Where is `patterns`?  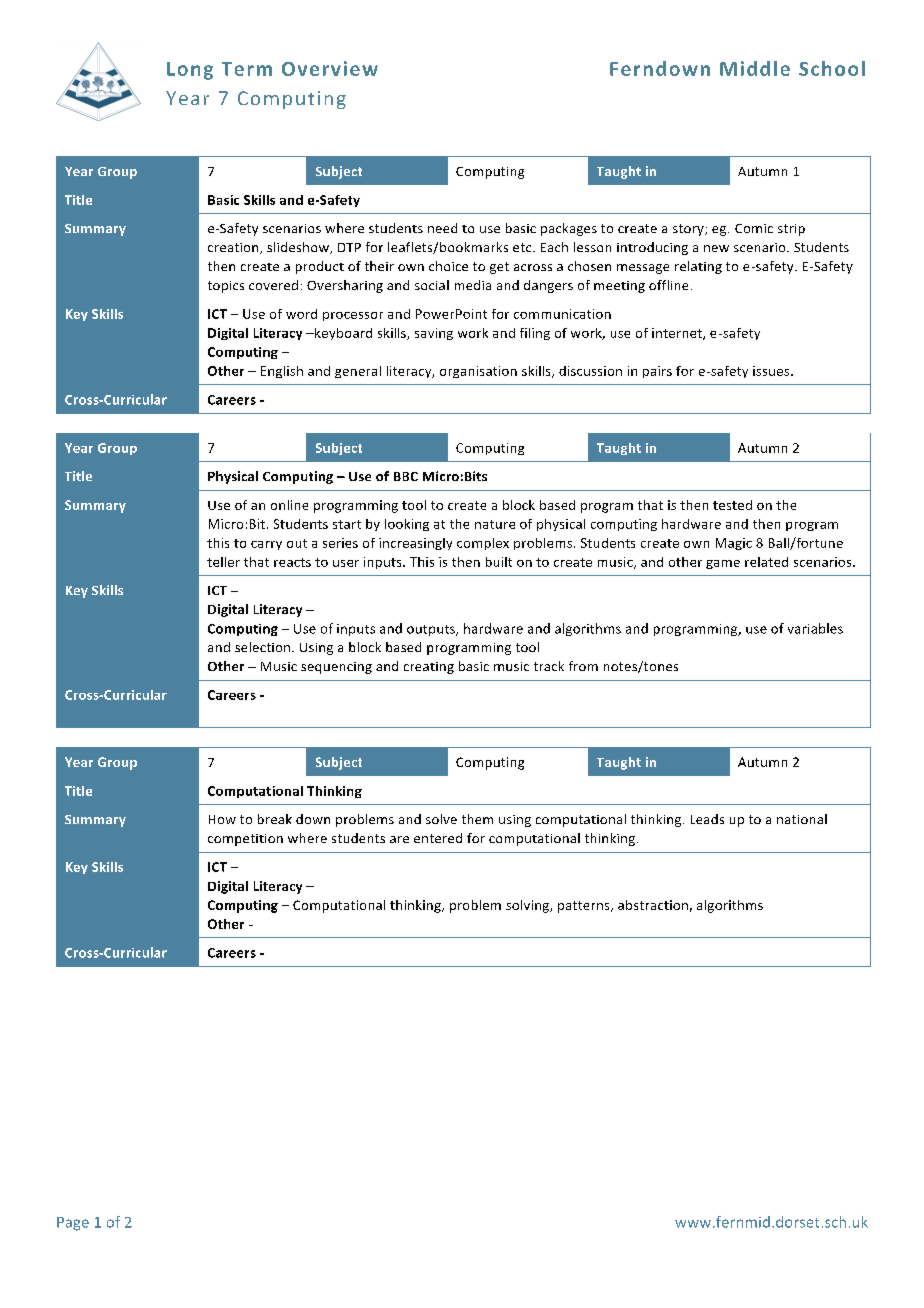 patterns is located at coordinates (585, 907).
